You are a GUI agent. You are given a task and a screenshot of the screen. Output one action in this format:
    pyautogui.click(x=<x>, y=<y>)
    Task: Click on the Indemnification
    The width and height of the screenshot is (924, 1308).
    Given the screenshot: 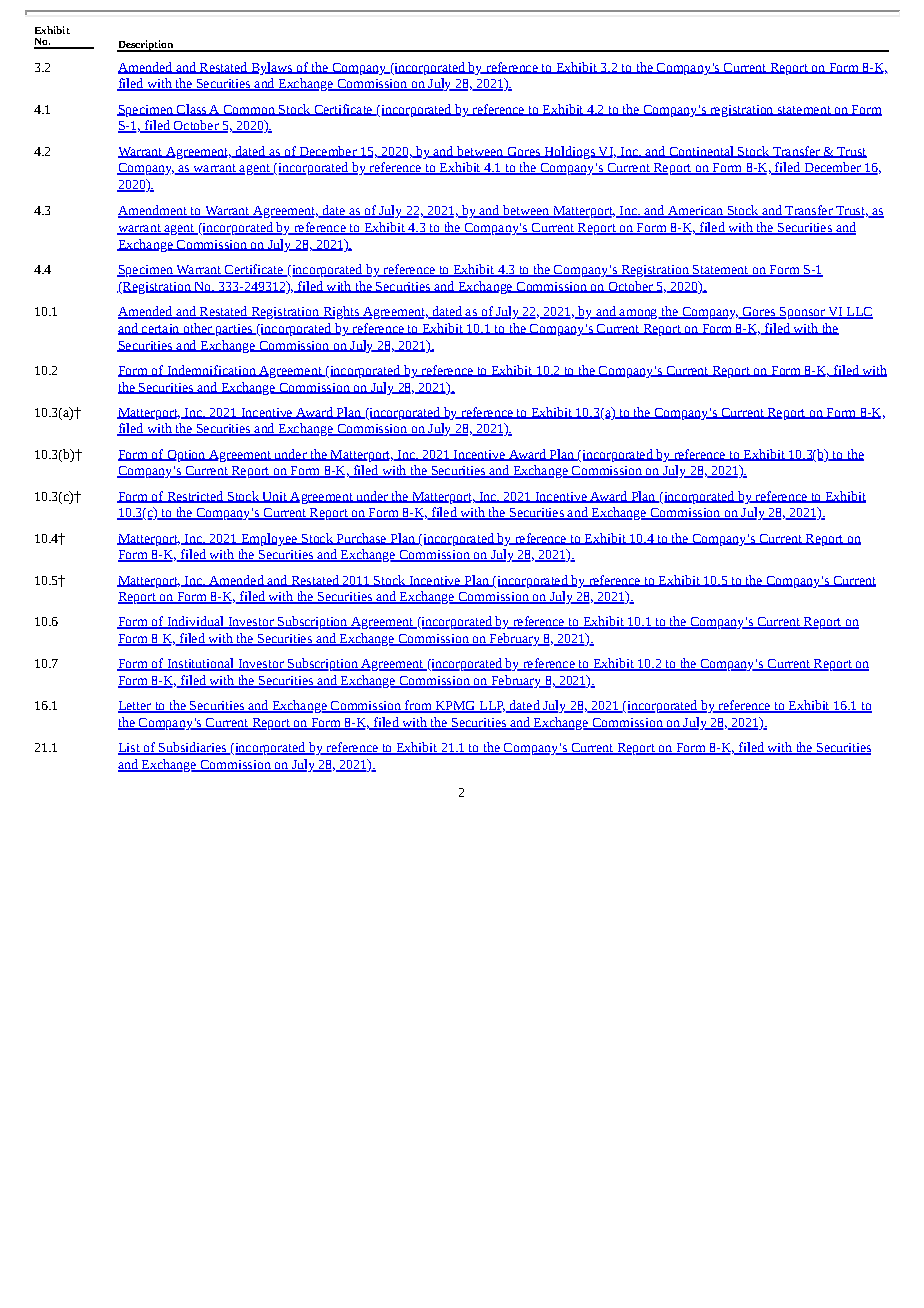 What is the action you would take?
    pyautogui.click(x=211, y=371)
